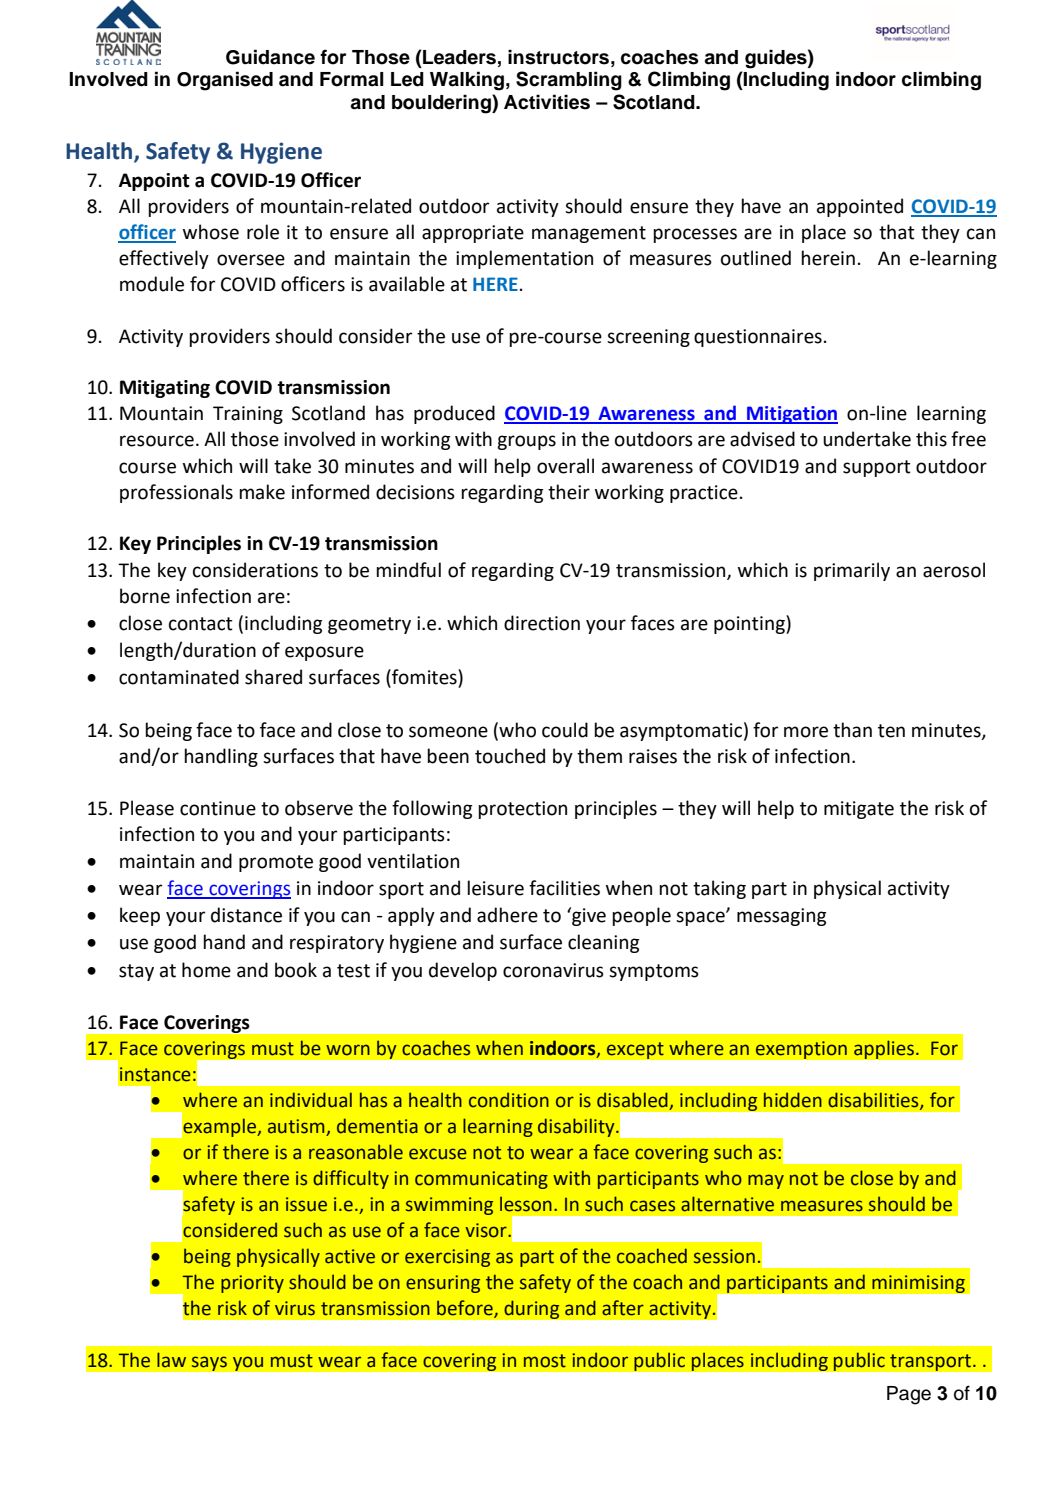  Describe the element at coordinates (225, 81) in the screenshot. I see `Organised` at that location.
